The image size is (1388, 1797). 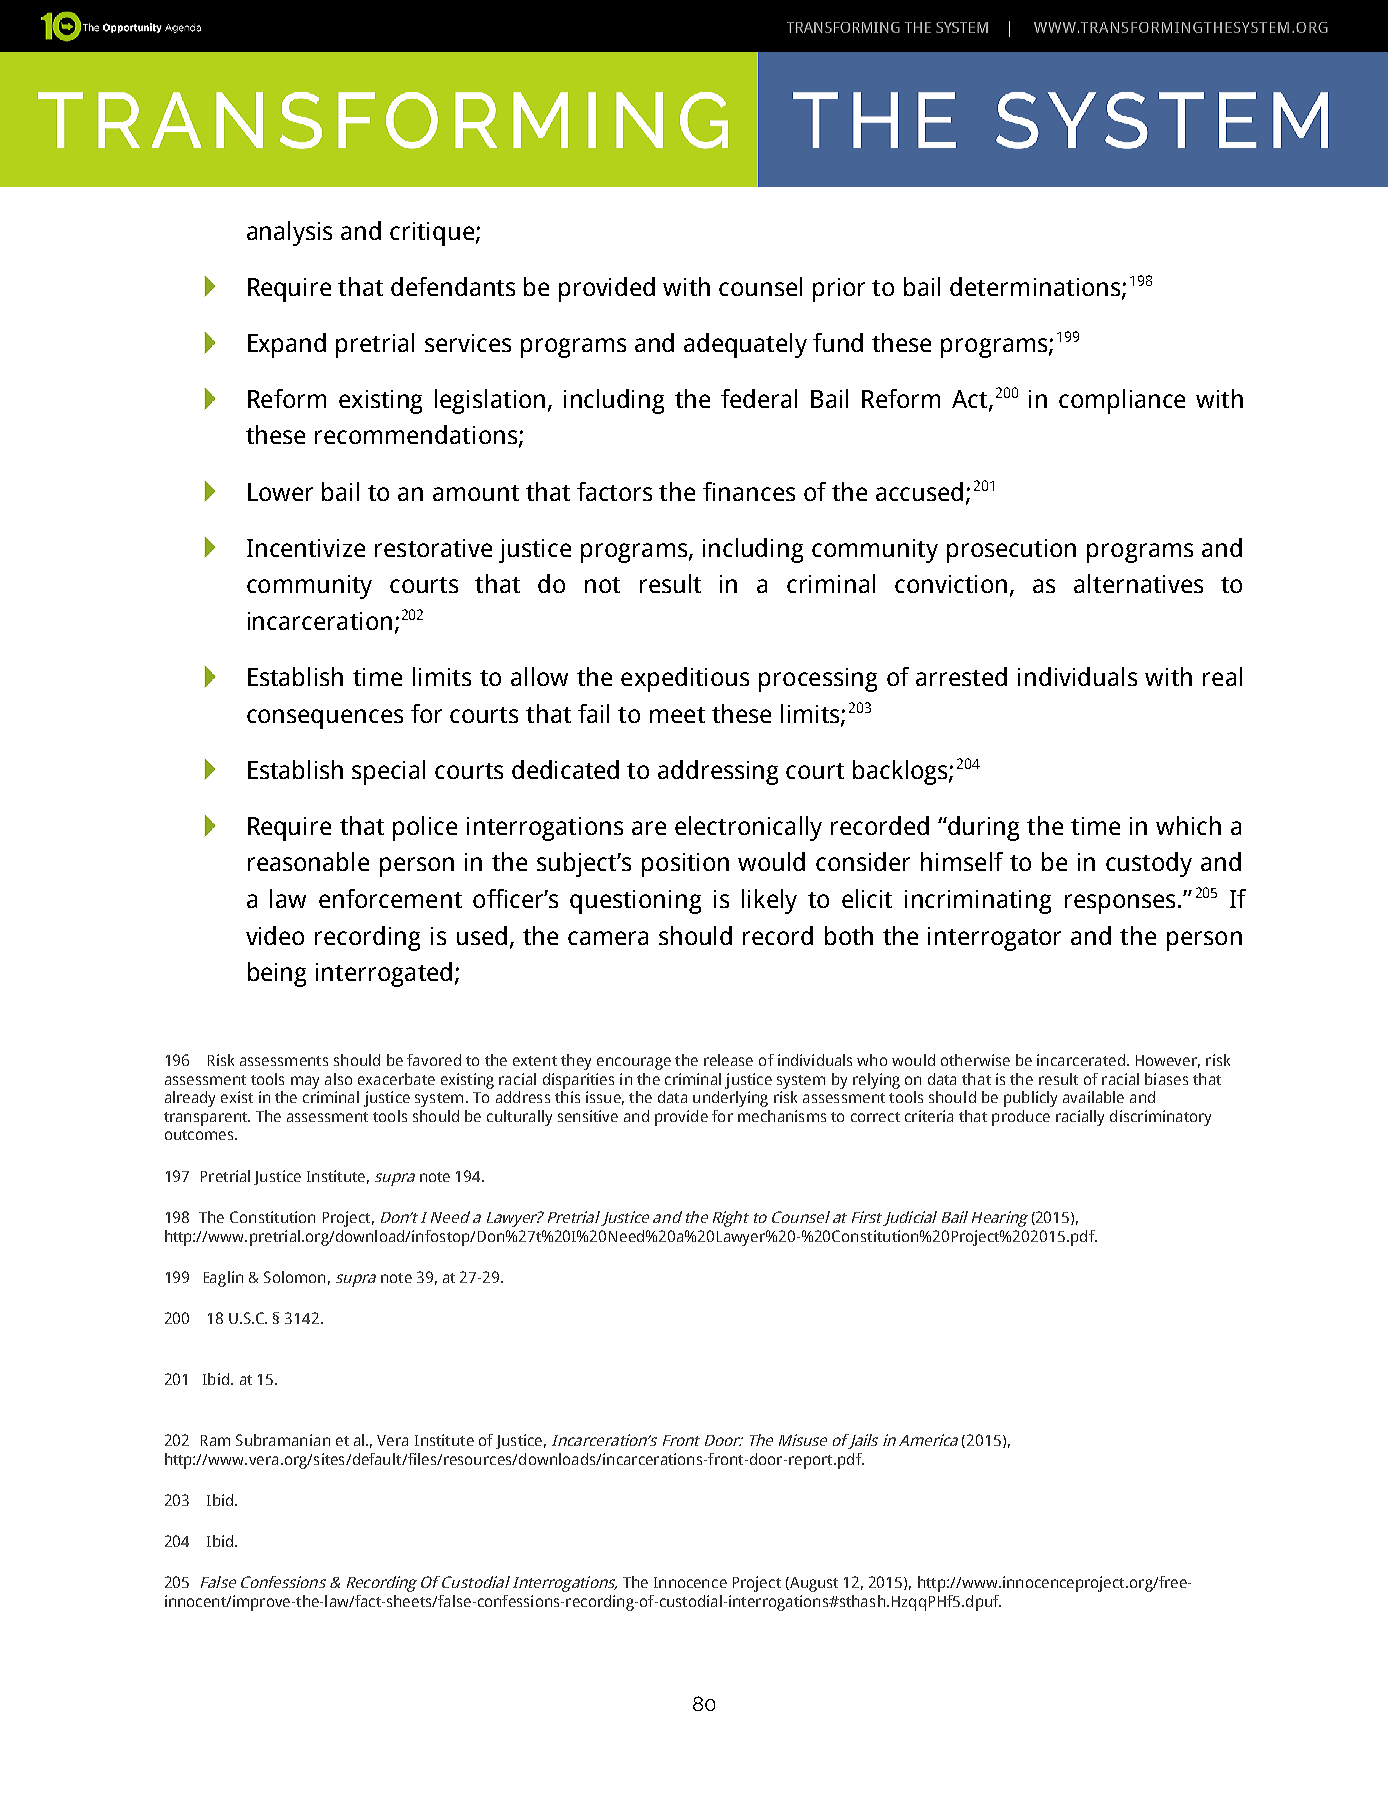 I want to click on analysis, so click(x=289, y=233).
